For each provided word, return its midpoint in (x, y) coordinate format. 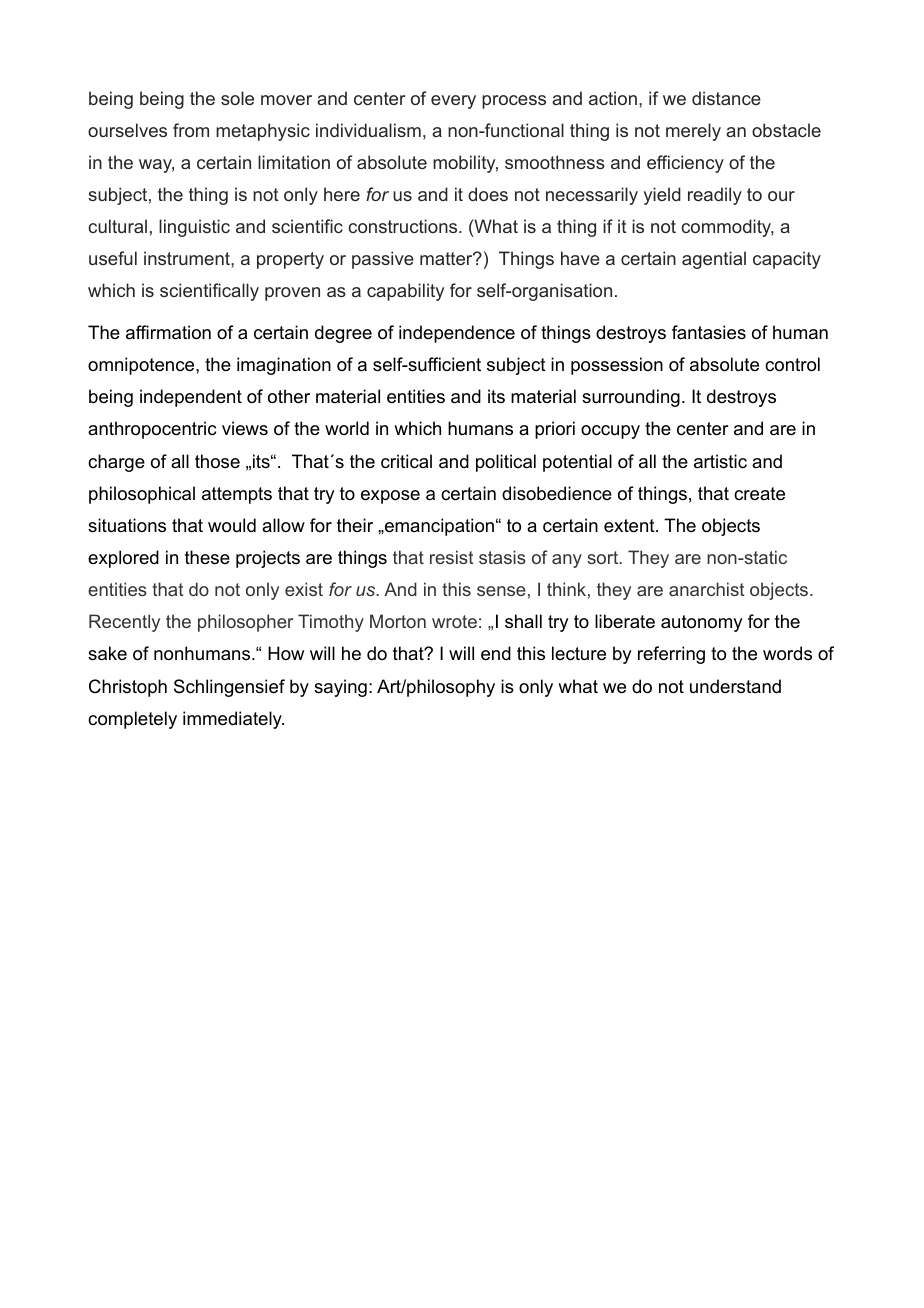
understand (735, 686)
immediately (233, 720)
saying (340, 688)
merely (693, 132)
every (453, 102)
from (191, 130)
